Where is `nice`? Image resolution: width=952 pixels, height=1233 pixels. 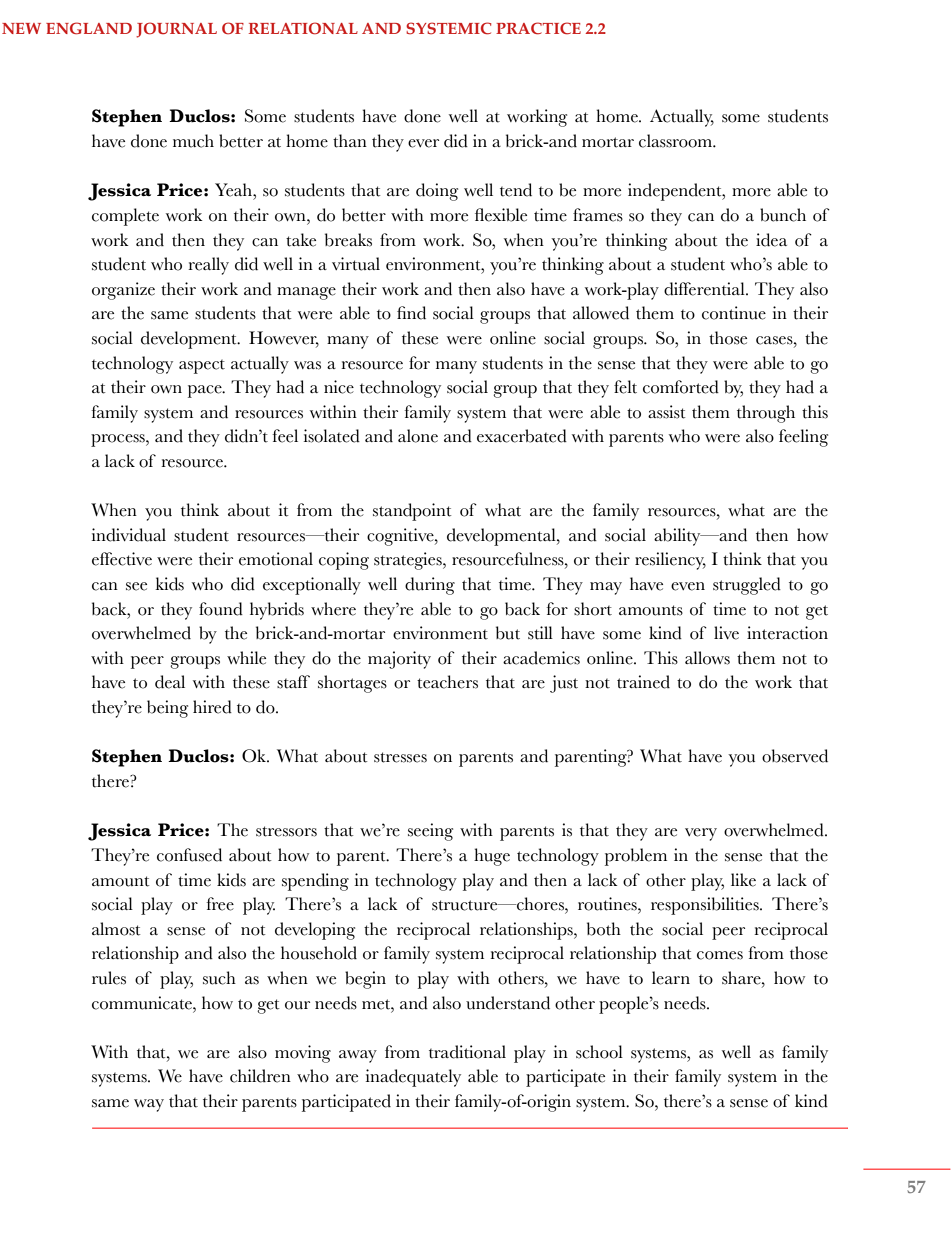 nice is located at coordinates (339, 387).
